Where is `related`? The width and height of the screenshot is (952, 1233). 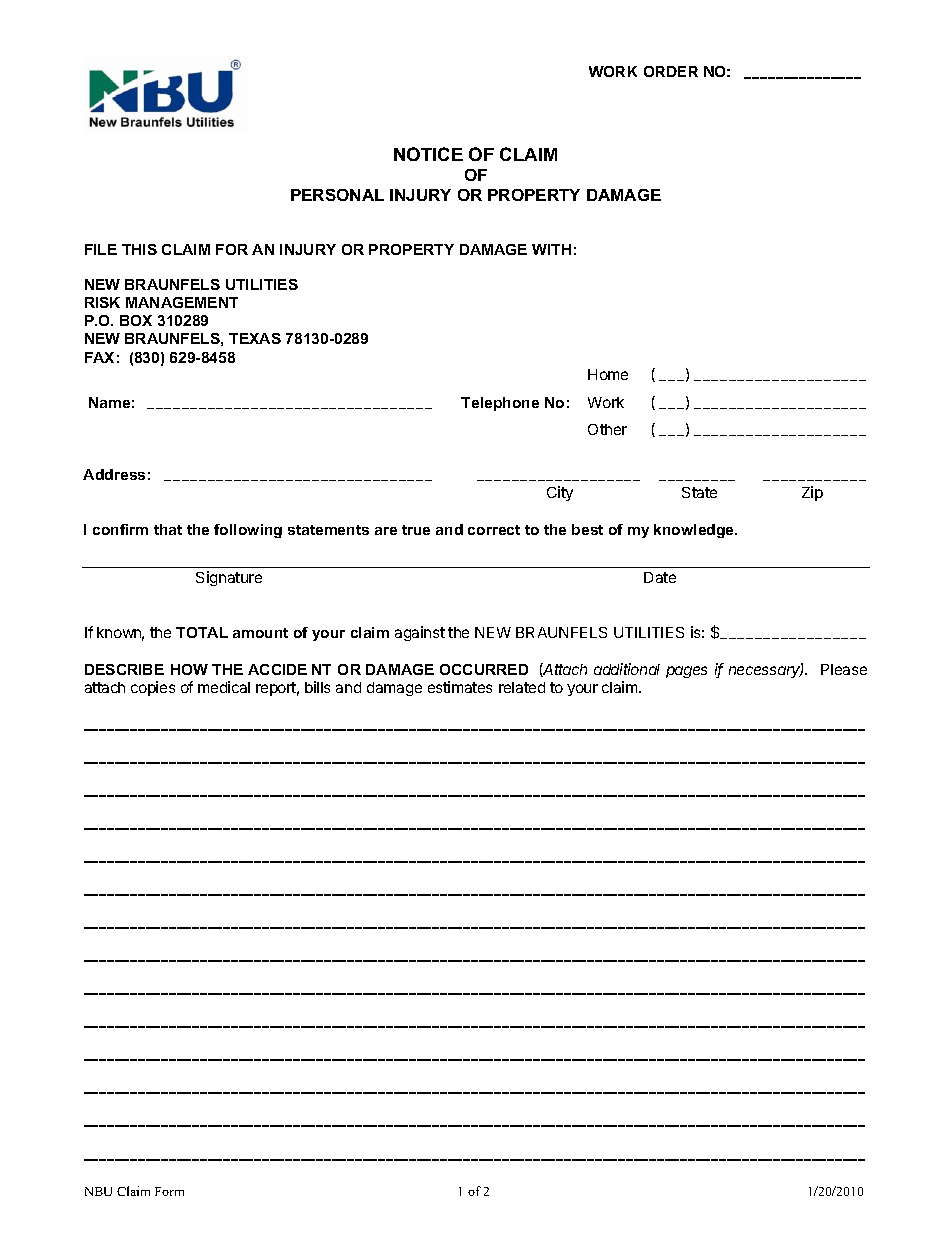 related is located at coordinates (522, 687).
